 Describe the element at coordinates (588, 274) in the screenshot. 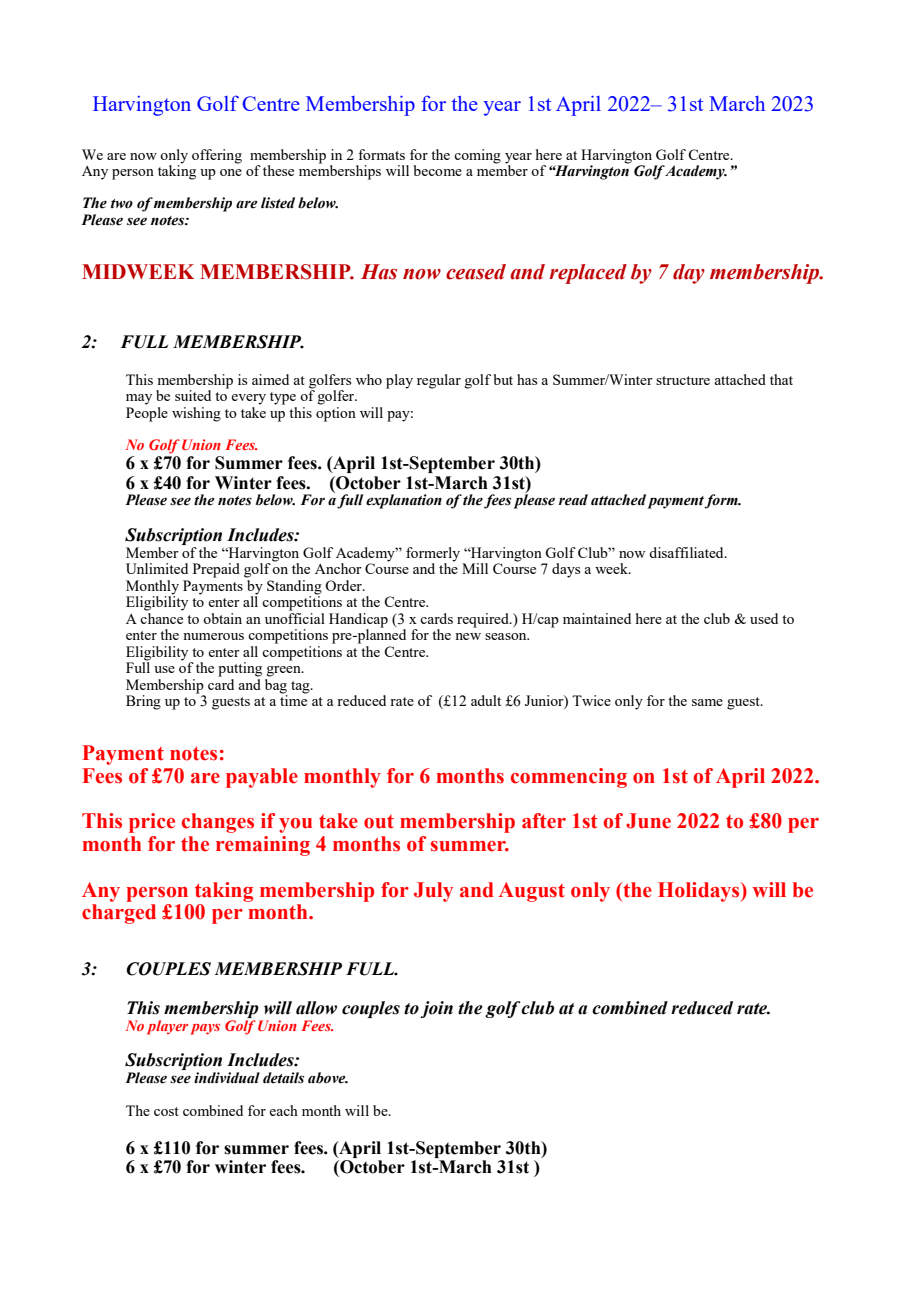

I see `replaced` at that location.
